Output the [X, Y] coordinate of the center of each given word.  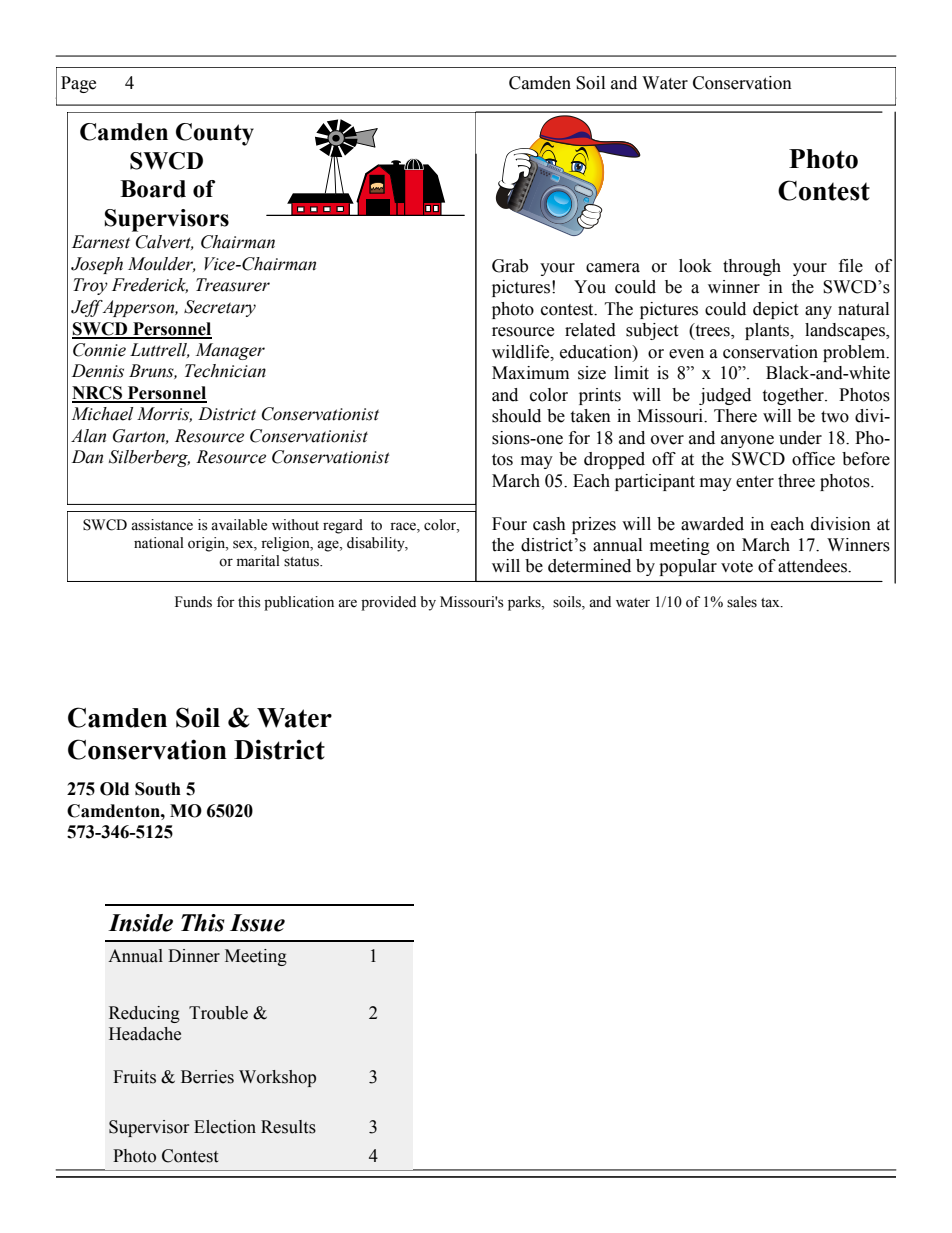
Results [288, 1127]
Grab [510, 266]
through [752, 267]
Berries [207, 1077]
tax [771, 603]
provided [388, 603]
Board [153, 189]
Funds [193, 602]
